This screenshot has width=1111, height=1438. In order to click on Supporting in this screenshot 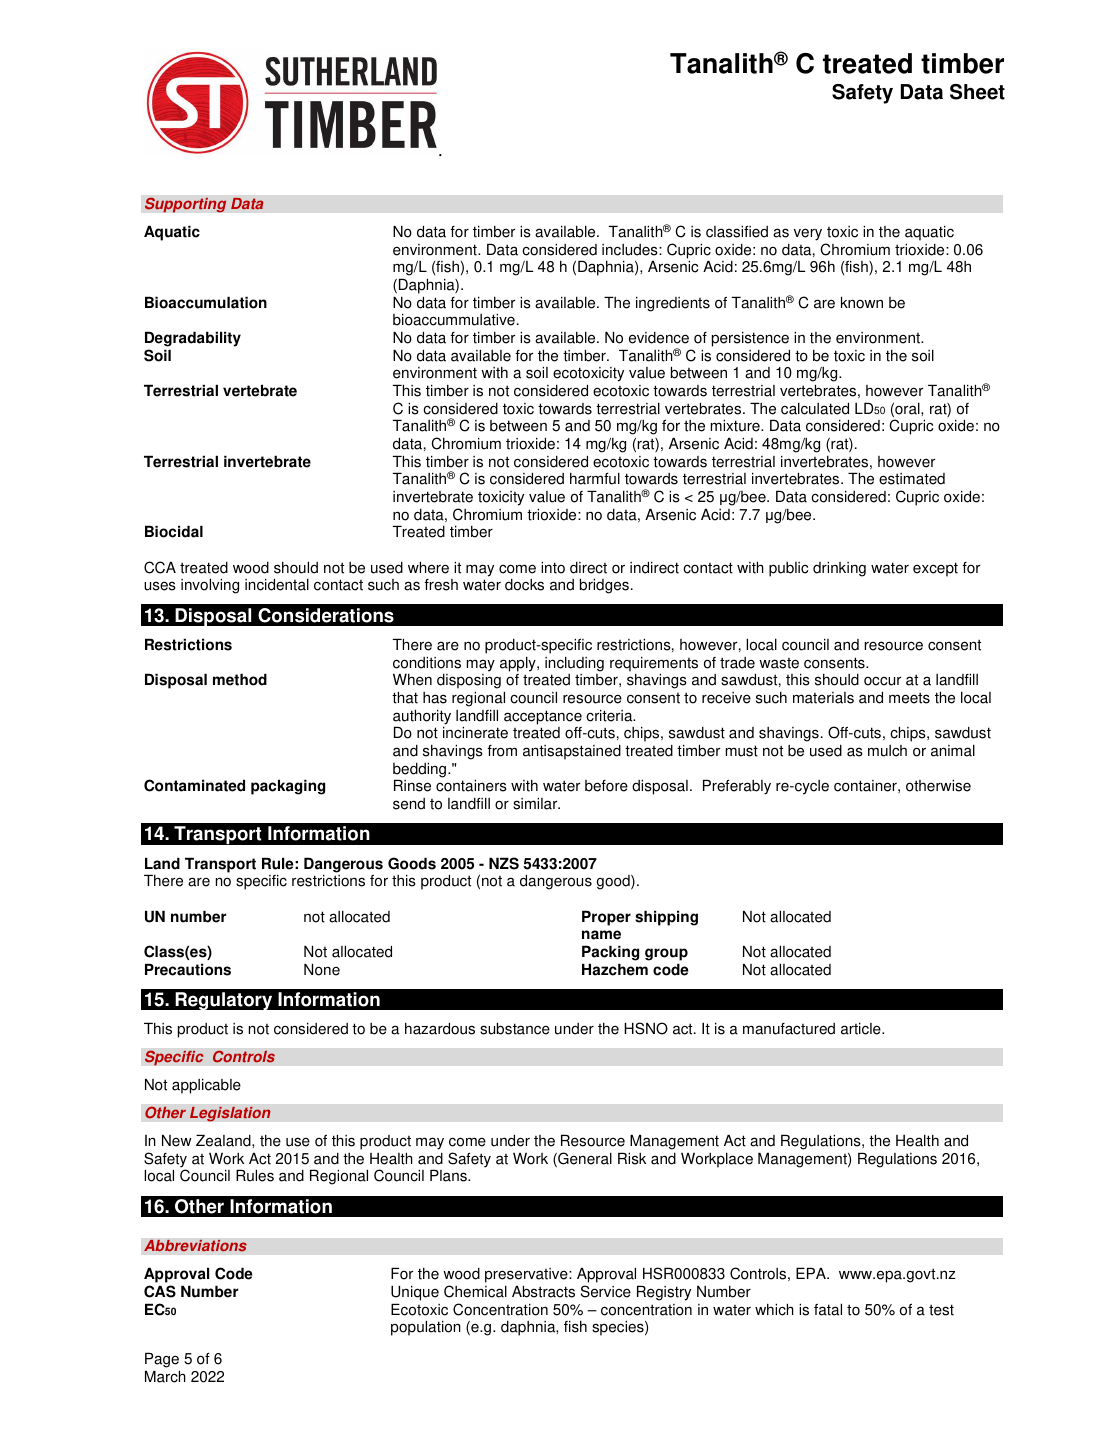, I will do `click(186, 205)`.
